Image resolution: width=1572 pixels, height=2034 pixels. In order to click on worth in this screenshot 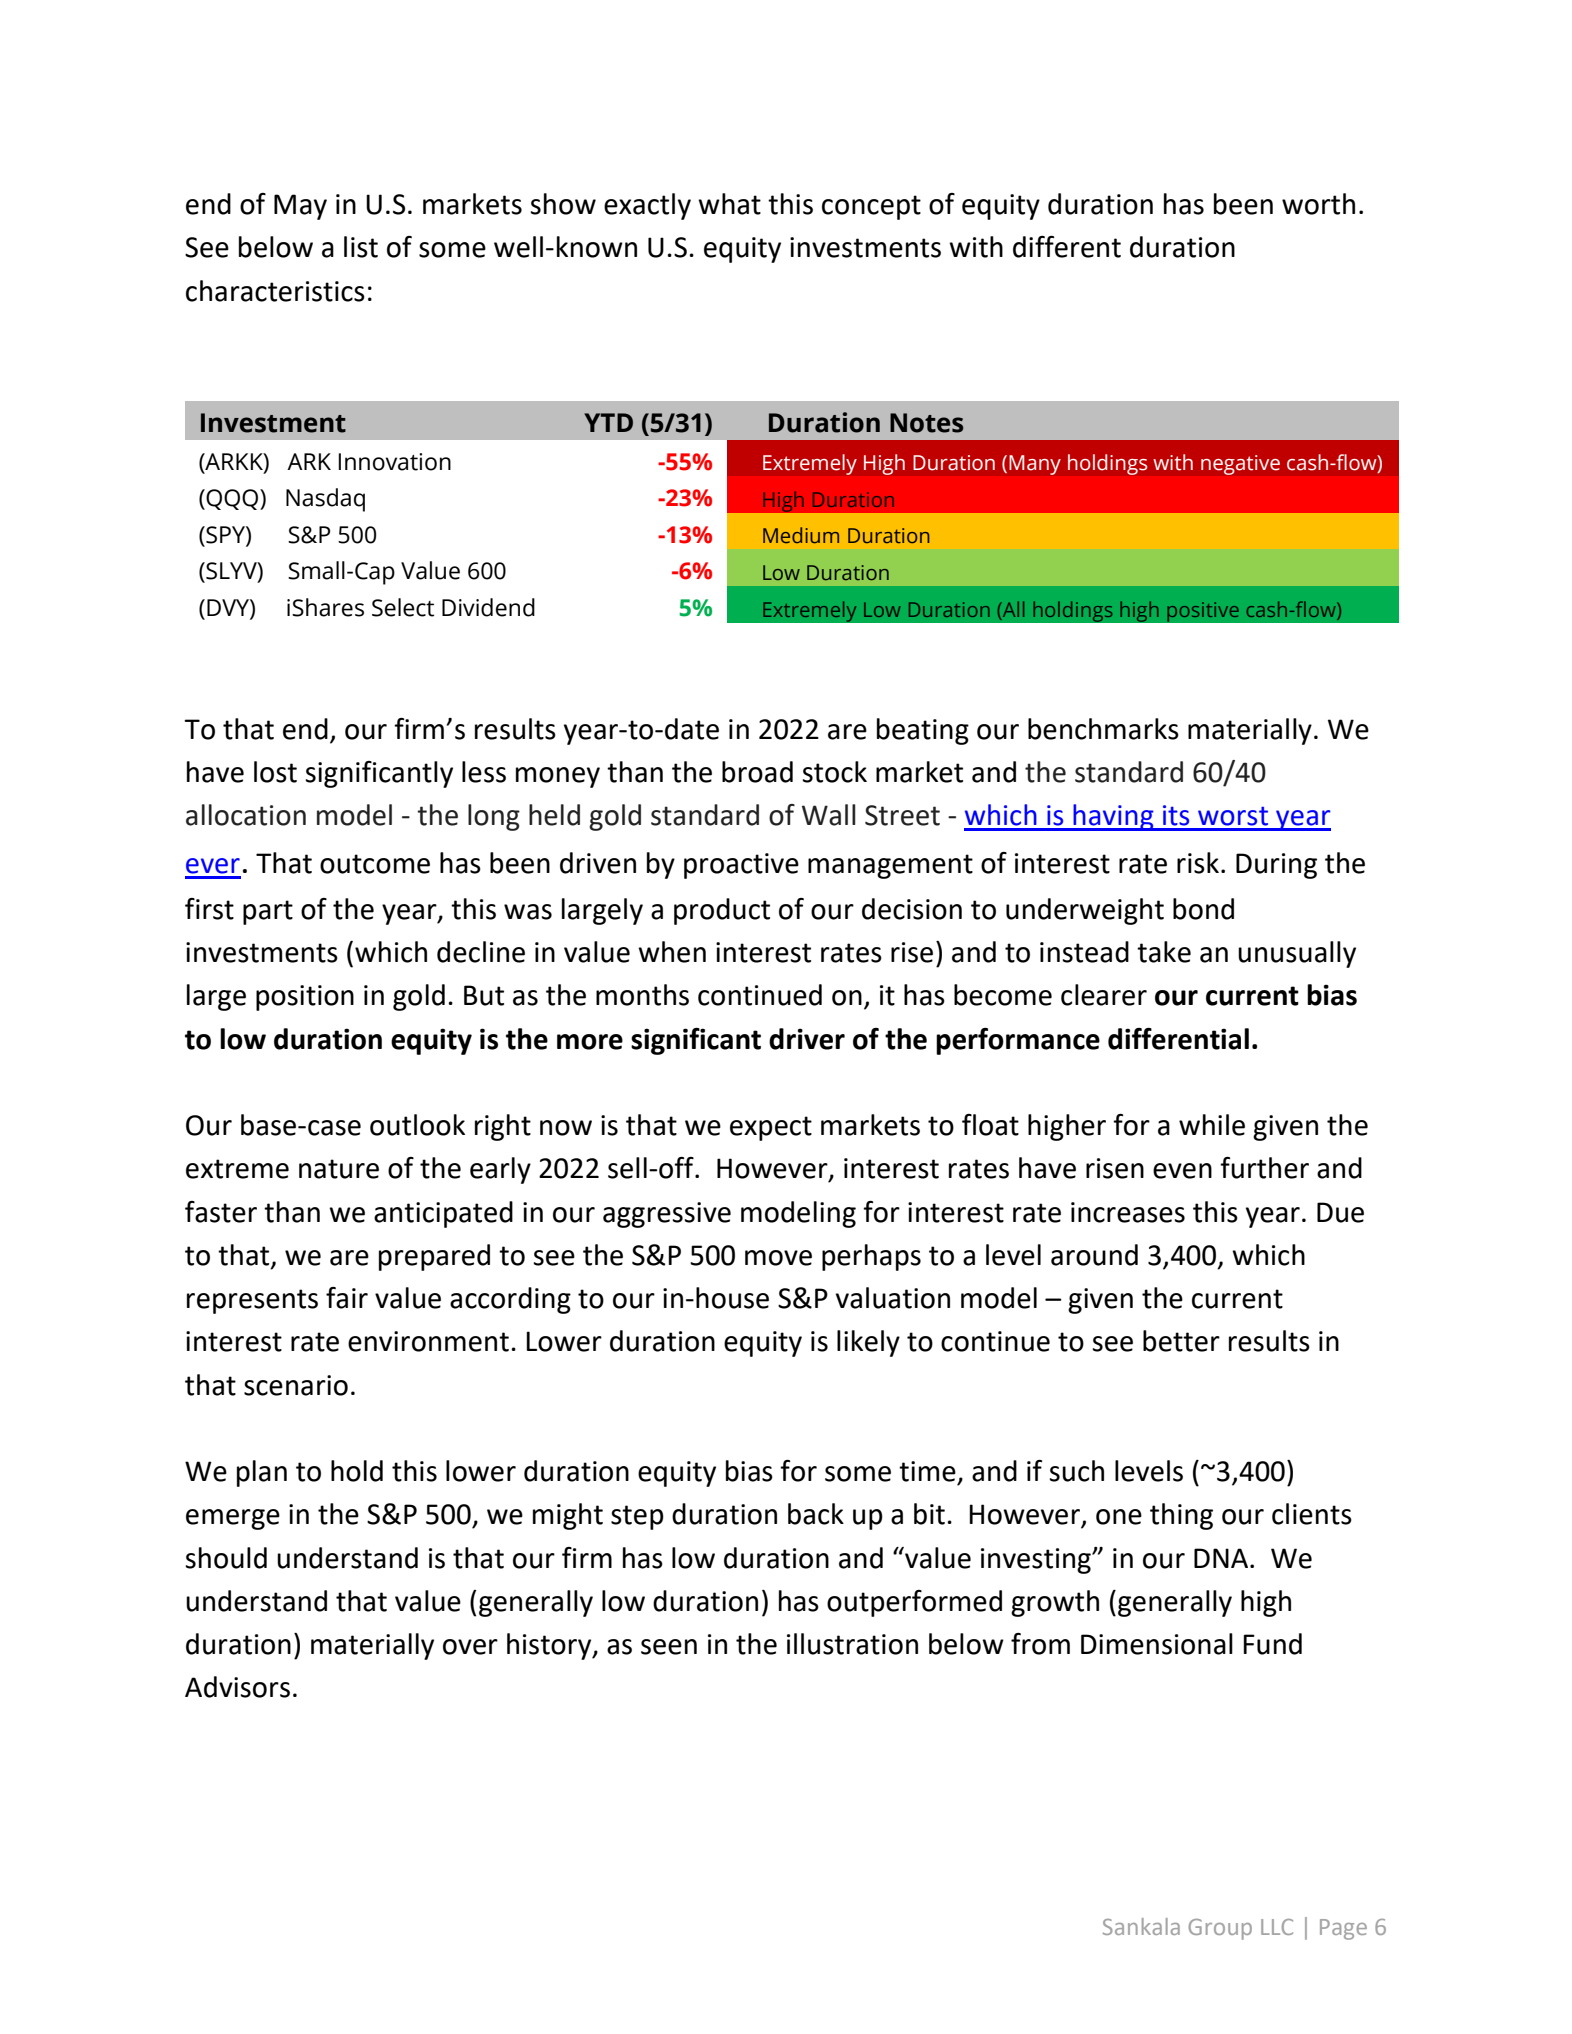, I will do `click(1318, 204)`.
